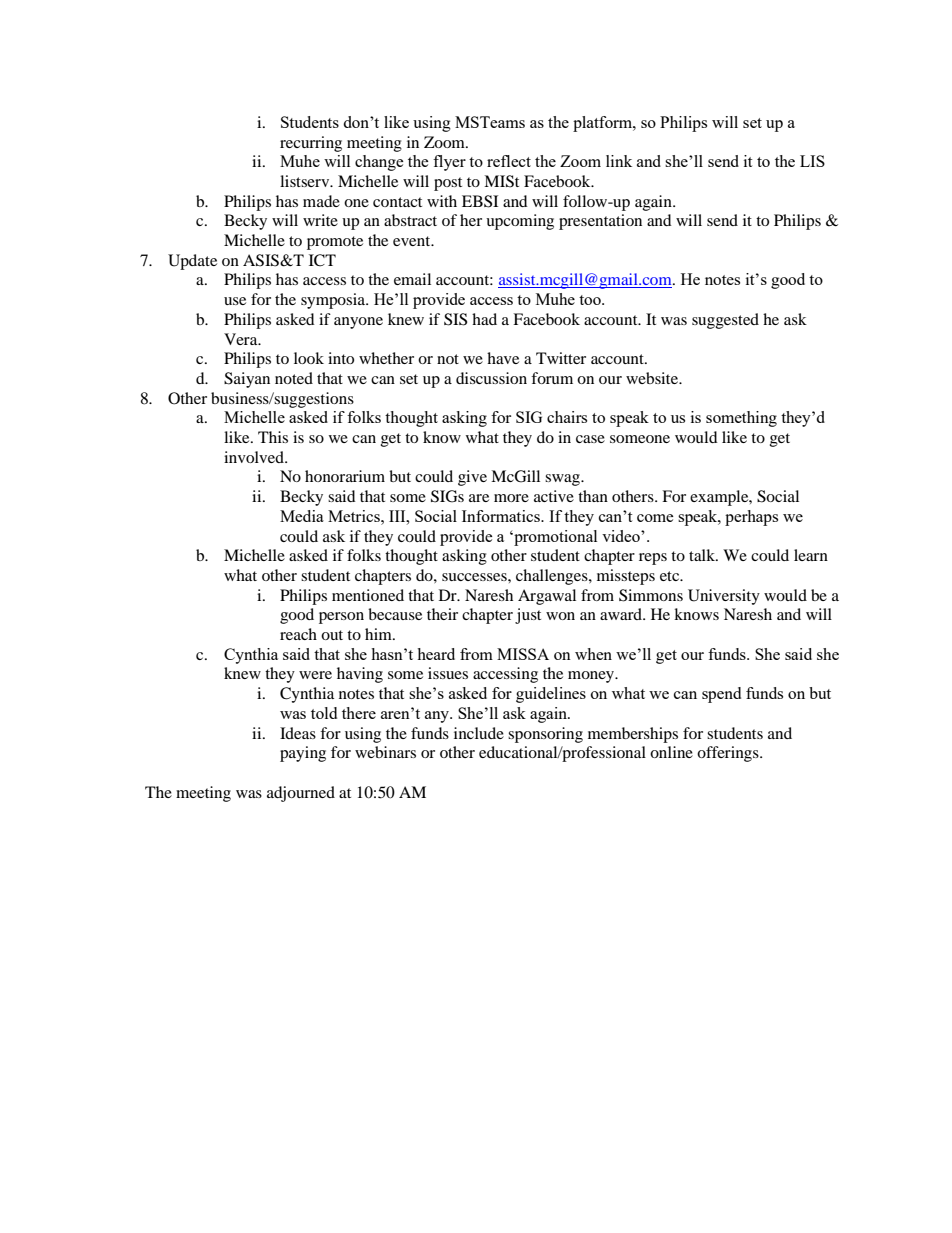 The width and height of the image is (952, 1233). Describe the element at coordinates (479, 733) in the image. I see `include` at that location.
